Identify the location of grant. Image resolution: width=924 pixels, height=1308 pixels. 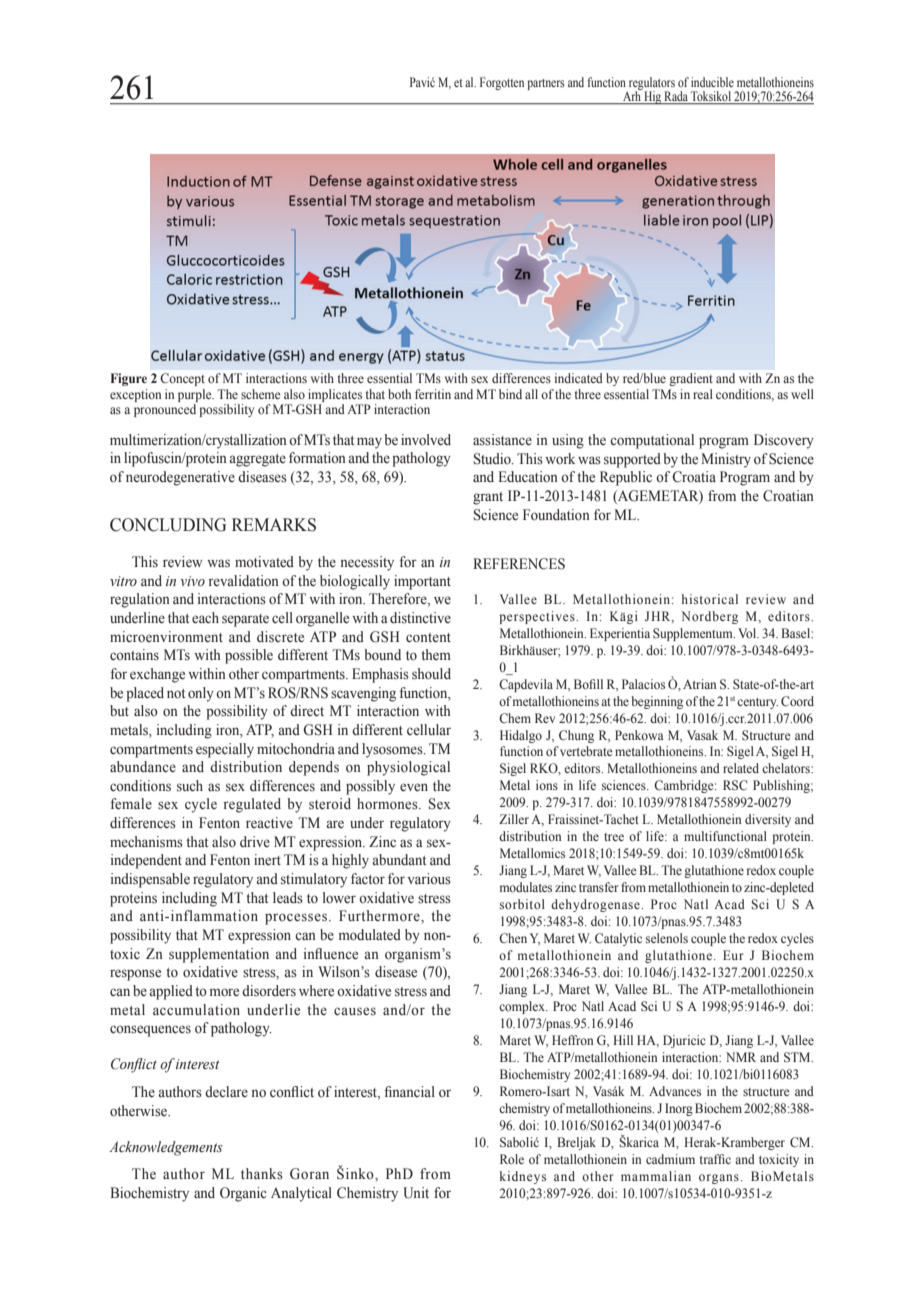
(488, 498).
